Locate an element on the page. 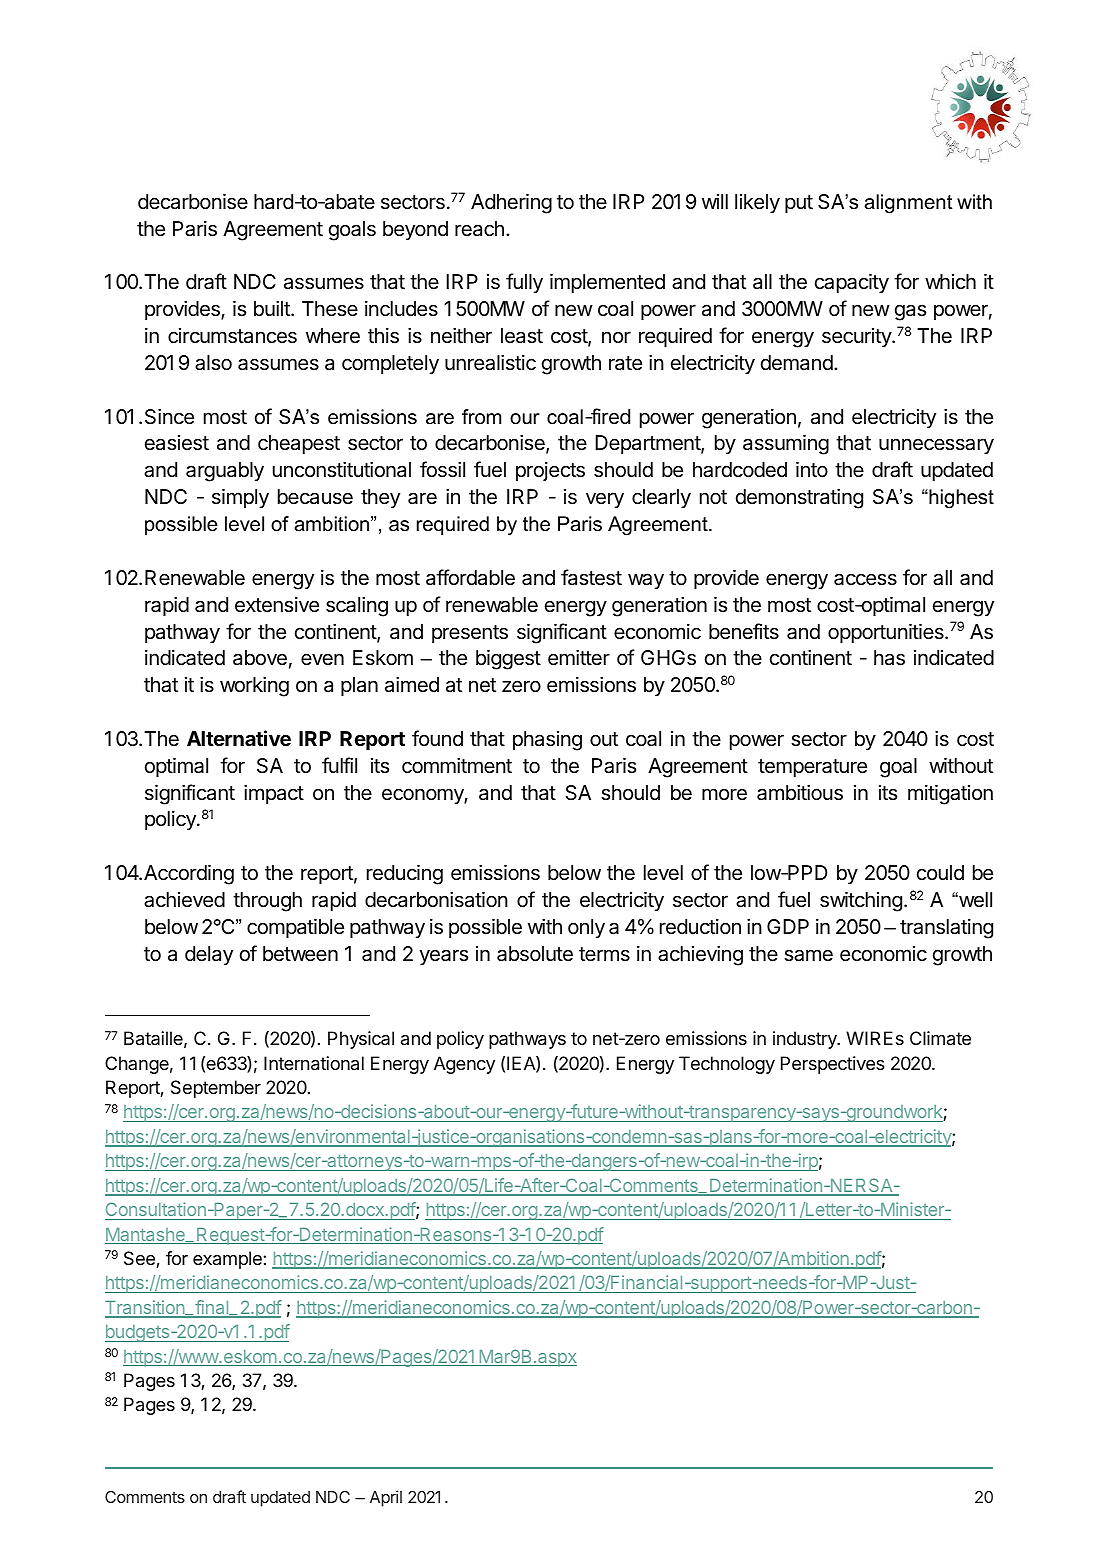 The height and width of the document is (1554, 1098). April is located at coordinates (386, 1498).
